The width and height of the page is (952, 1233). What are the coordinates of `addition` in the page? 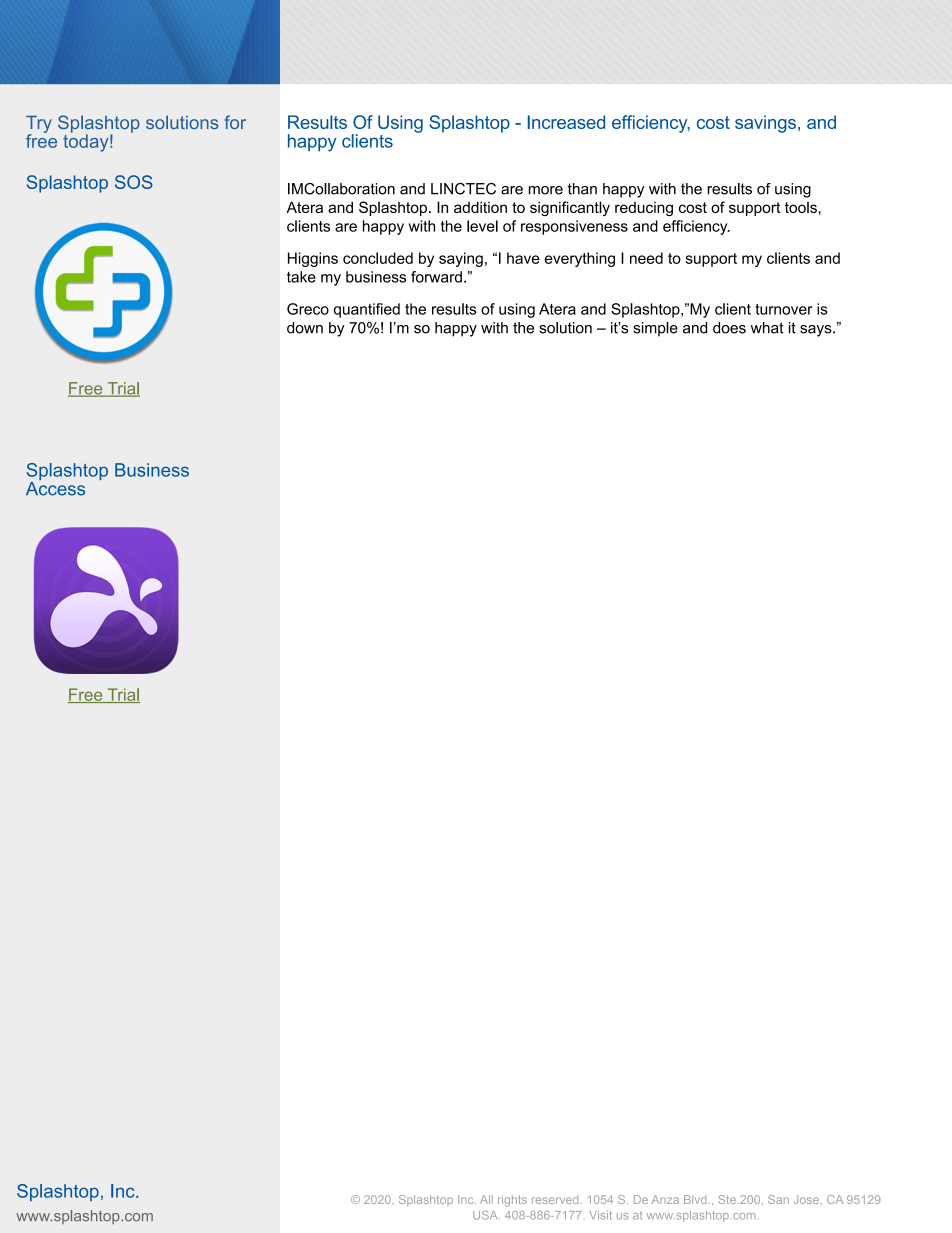 It's located at (480, 207).
